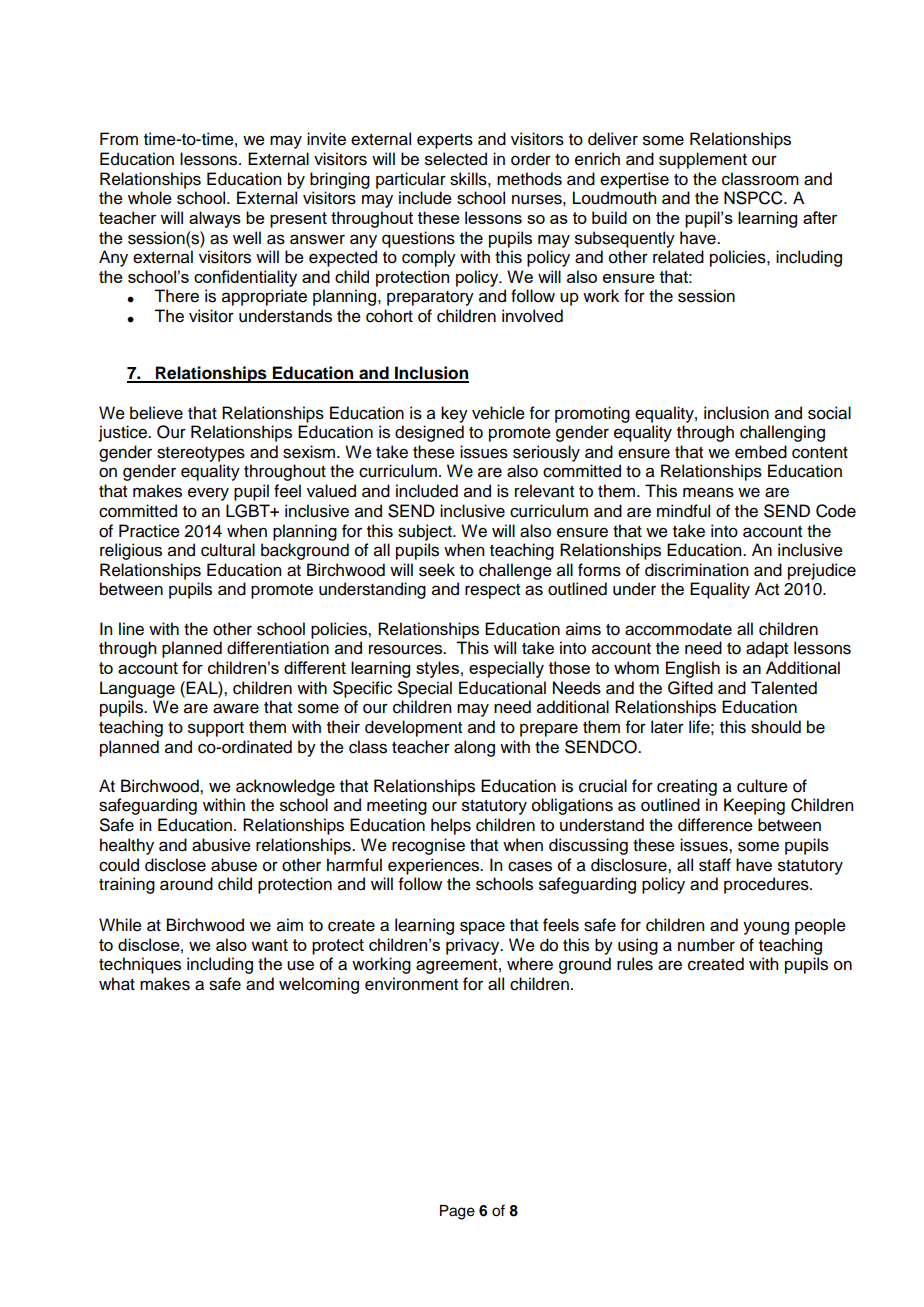 This screenshot has height=1307, width=924. I want to click on subject, so click(426, 532).
